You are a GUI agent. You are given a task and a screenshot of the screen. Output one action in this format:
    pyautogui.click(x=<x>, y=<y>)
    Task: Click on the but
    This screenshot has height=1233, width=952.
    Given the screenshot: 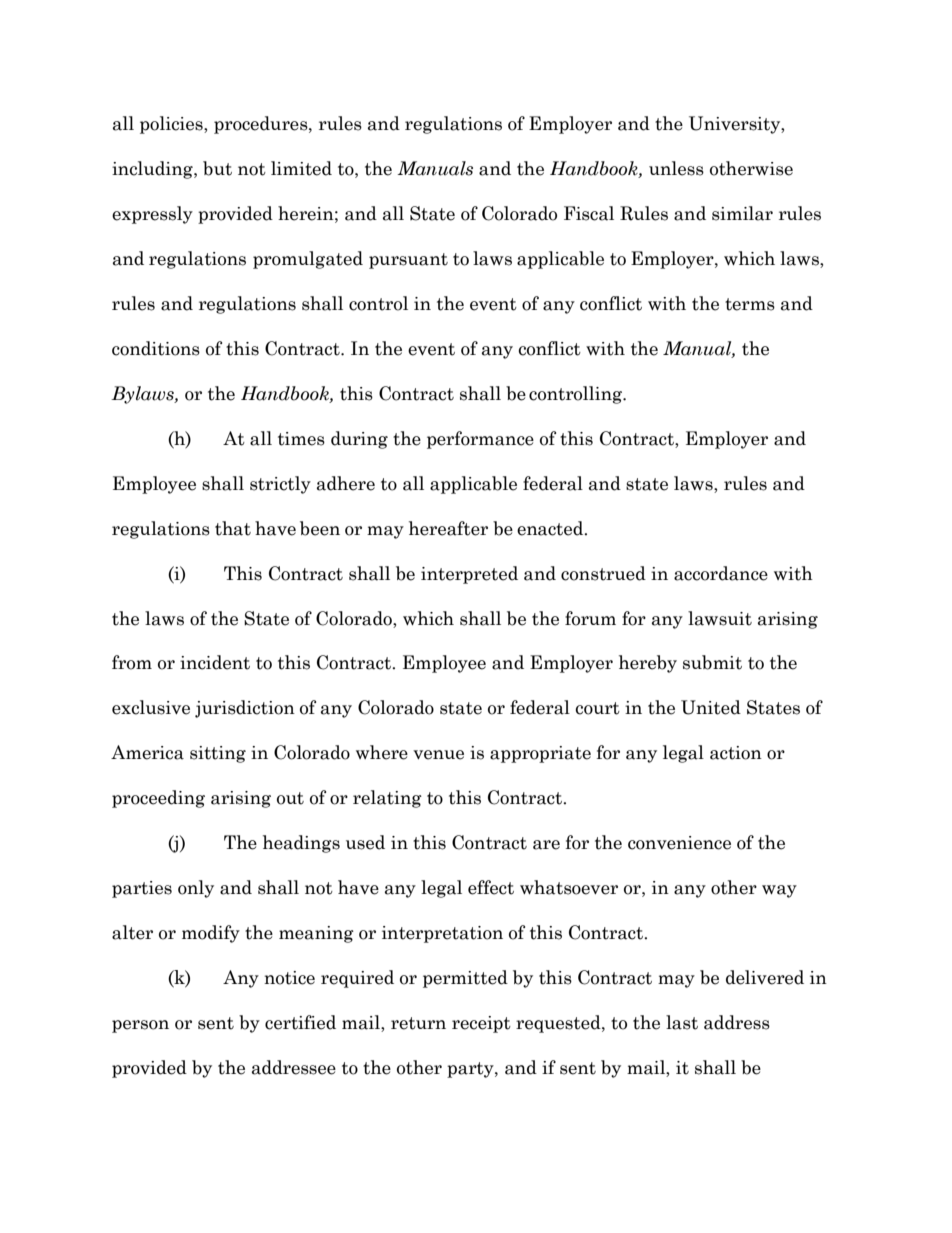 What is the action you would take?
    pyautogui.click(x=217, y=168)
